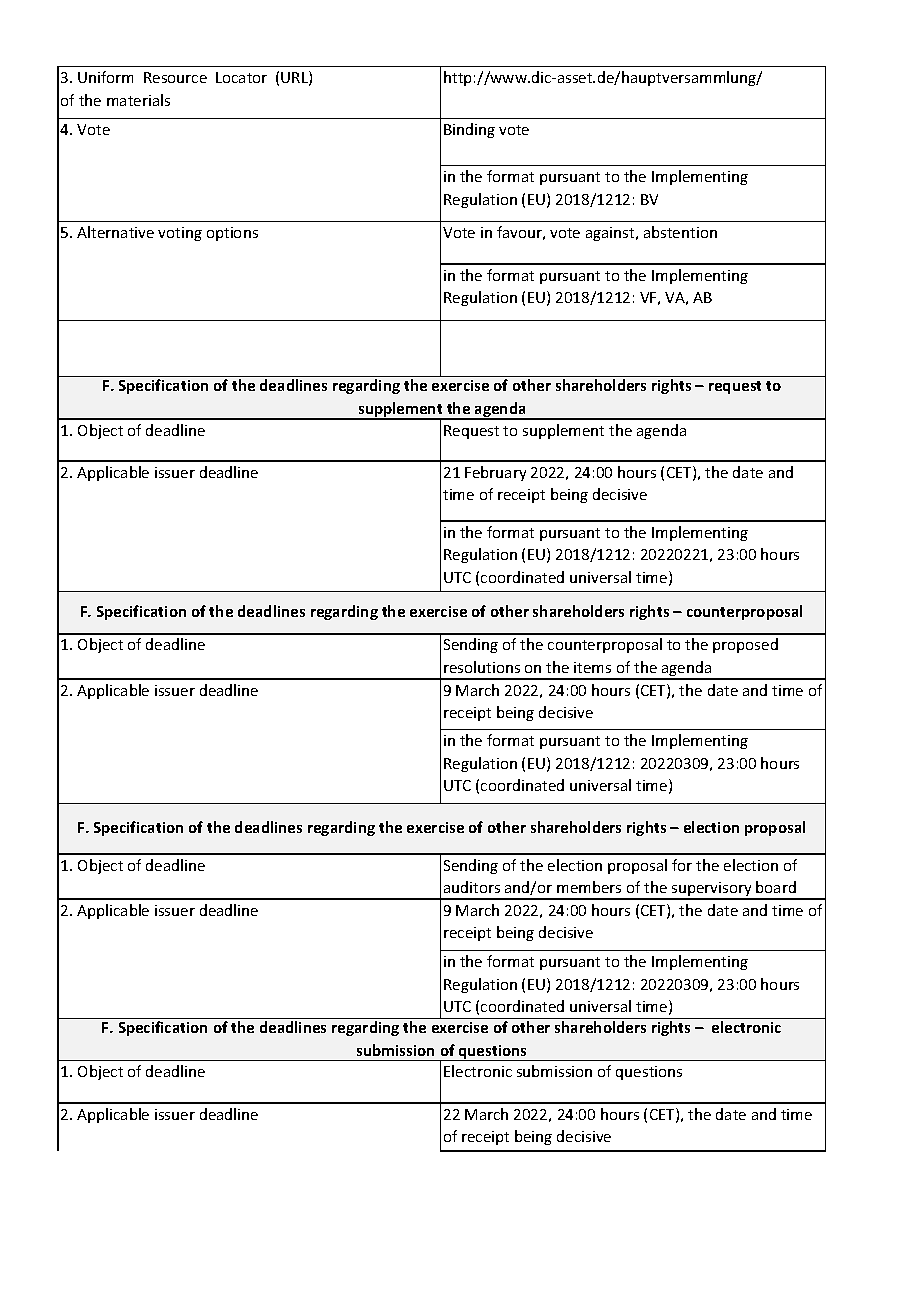 The height and width of the document is (1308, 924). Describe the element at coordinates (115, 232) in the document. I see `Alternative` at that location.
